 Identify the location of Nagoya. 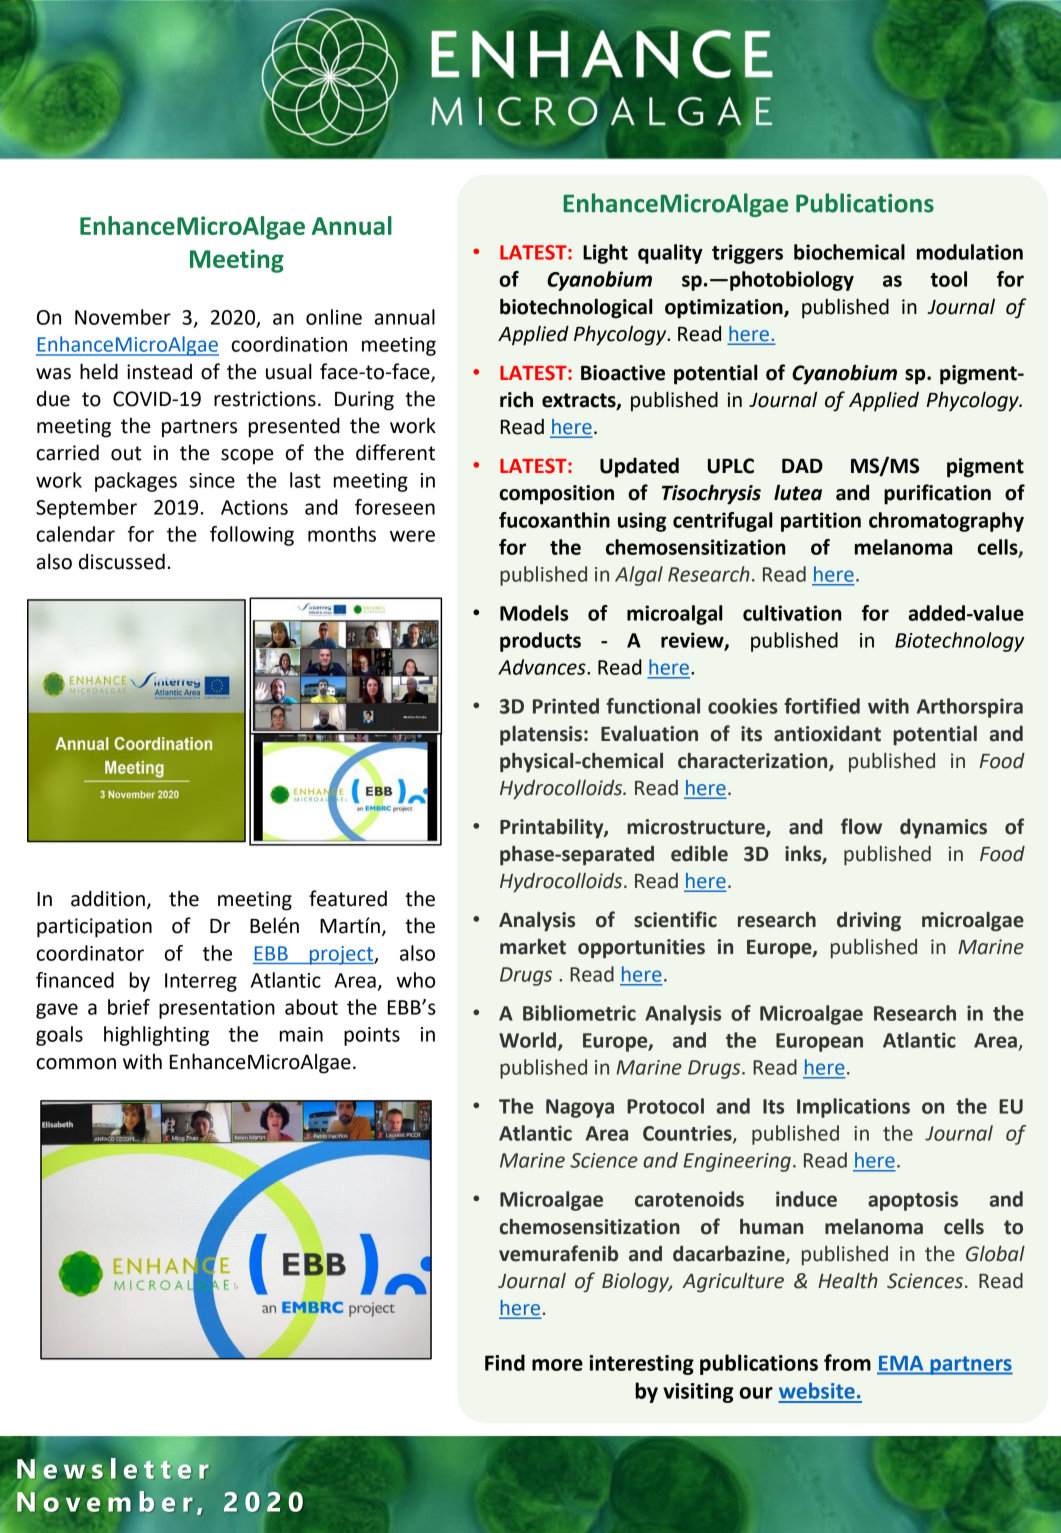
(580, 1108).
